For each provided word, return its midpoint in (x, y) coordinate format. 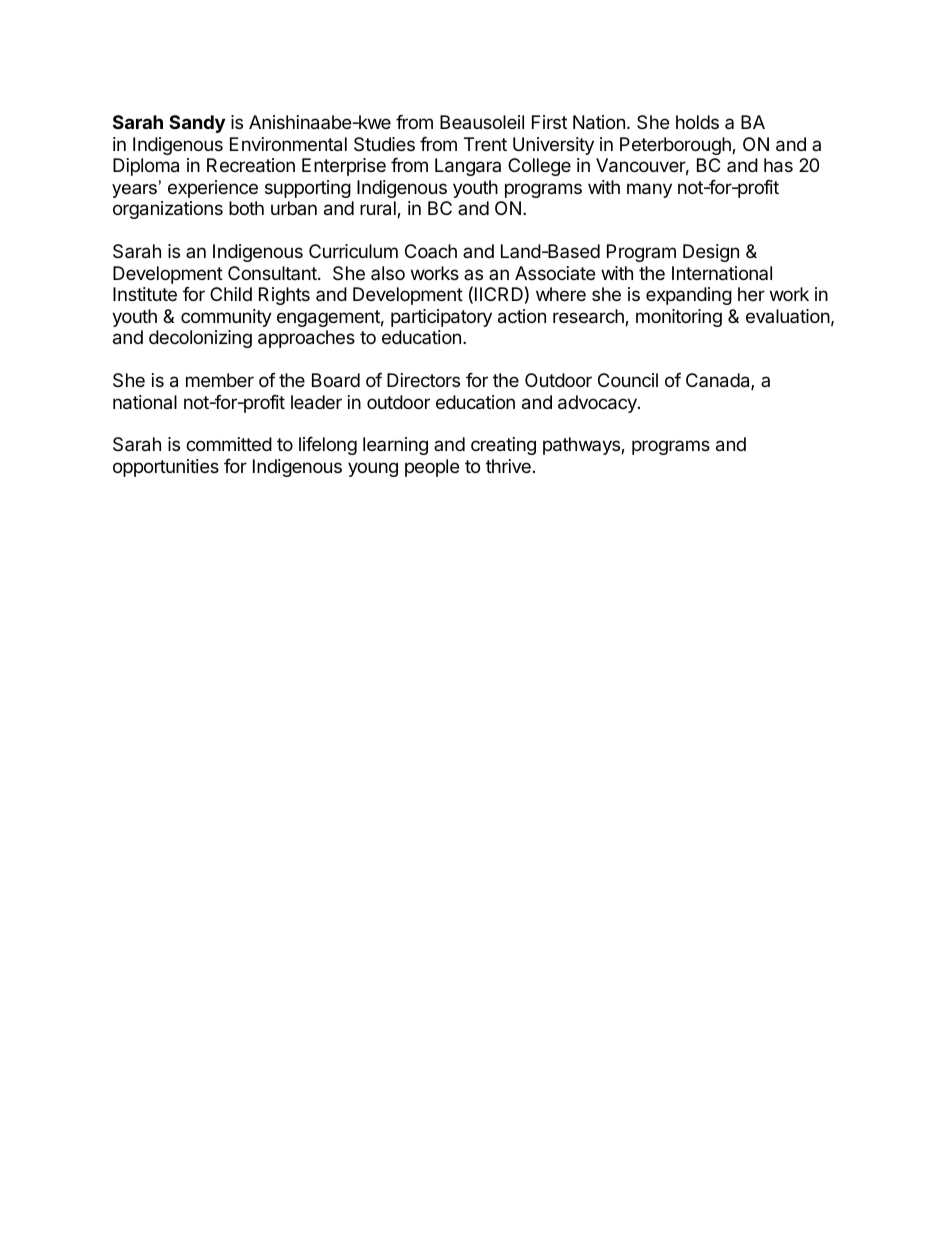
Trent (485, 144)
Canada (719, 381)
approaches (306, 339)
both (246, 208)
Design (711, 253)
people (432, 468)
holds (697, 122)
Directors (423, 380)
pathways (582, 446)
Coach (431, 251)
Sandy (197, 124)
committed (229, 444)
